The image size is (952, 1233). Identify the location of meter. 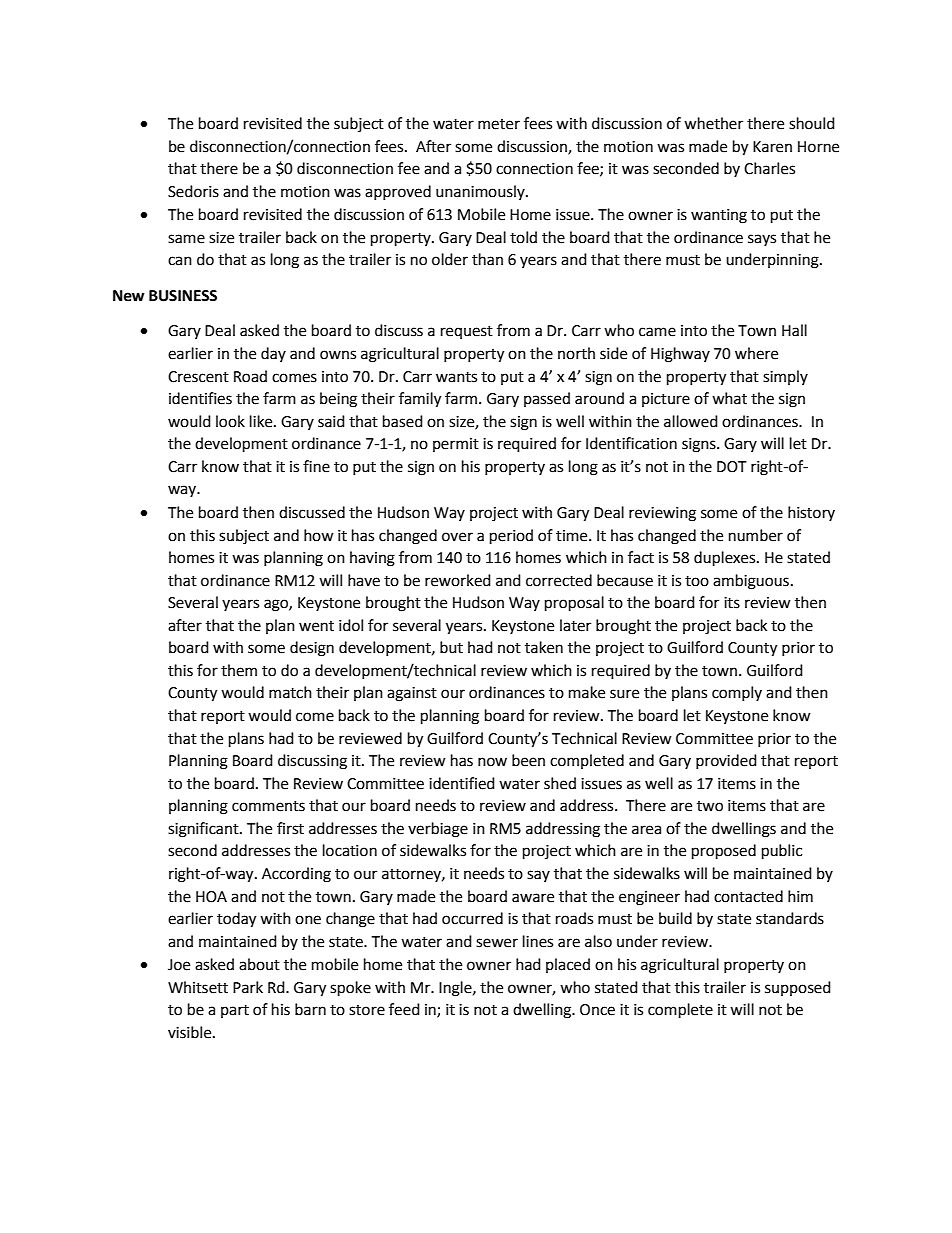
(499, 124).
